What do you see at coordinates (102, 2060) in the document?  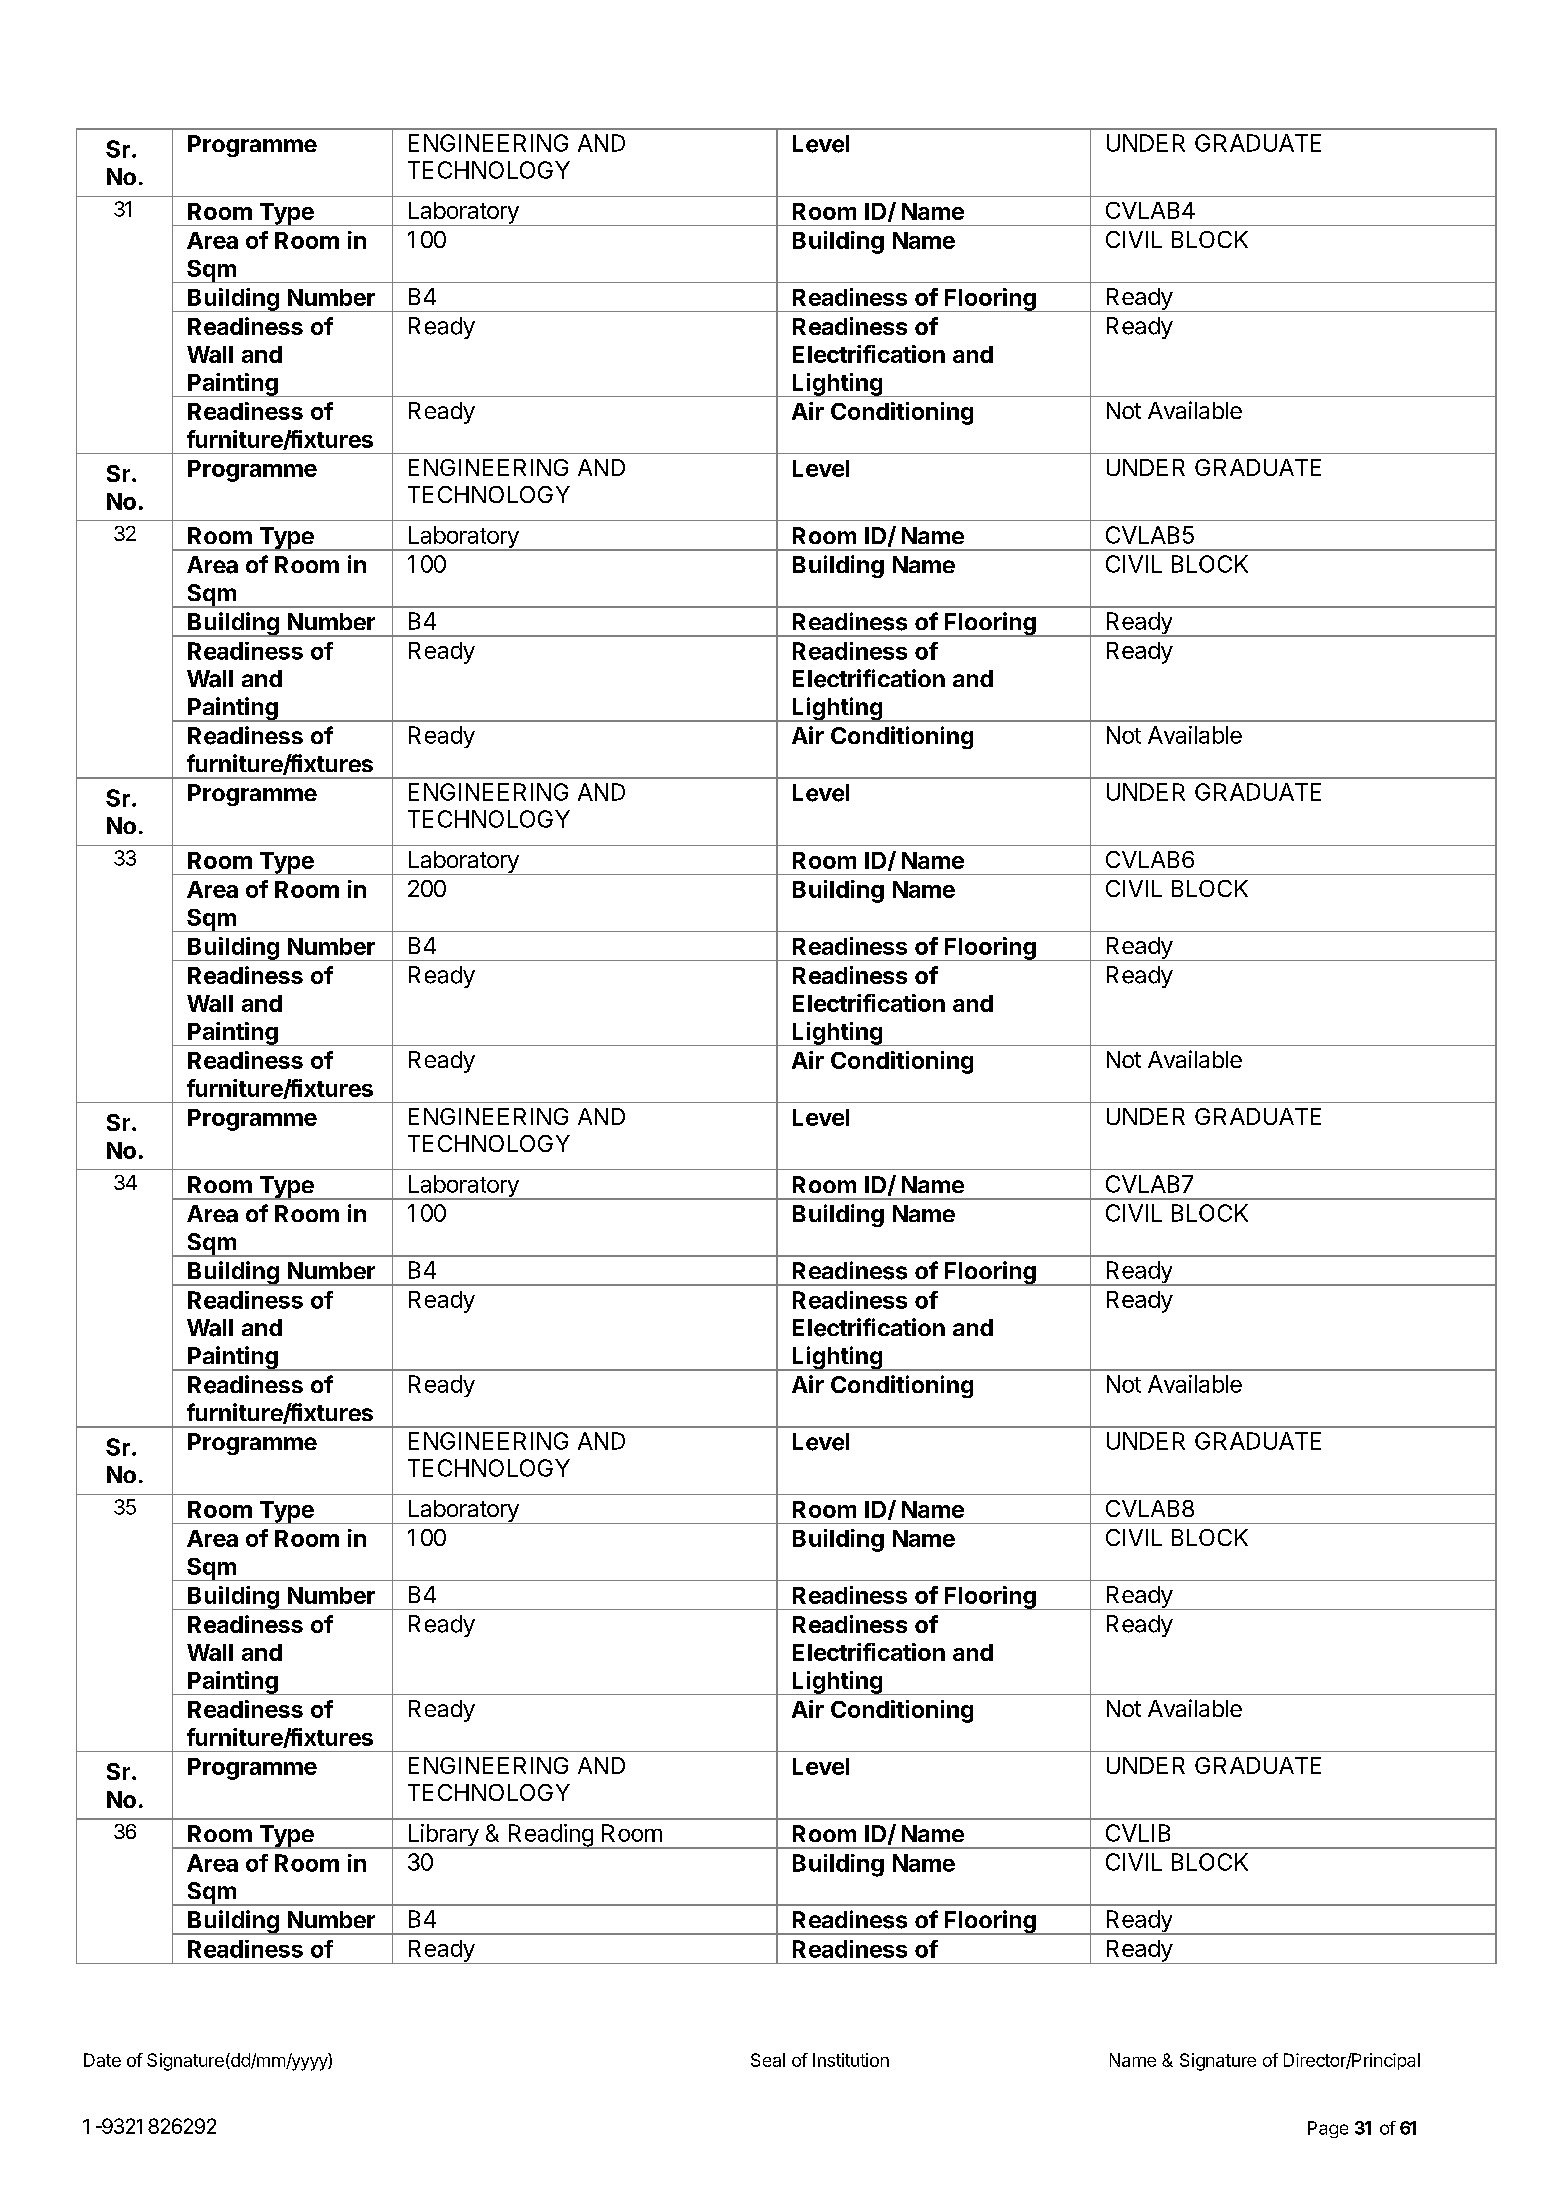 I see `Date` at bounding box center [102, 2060].
